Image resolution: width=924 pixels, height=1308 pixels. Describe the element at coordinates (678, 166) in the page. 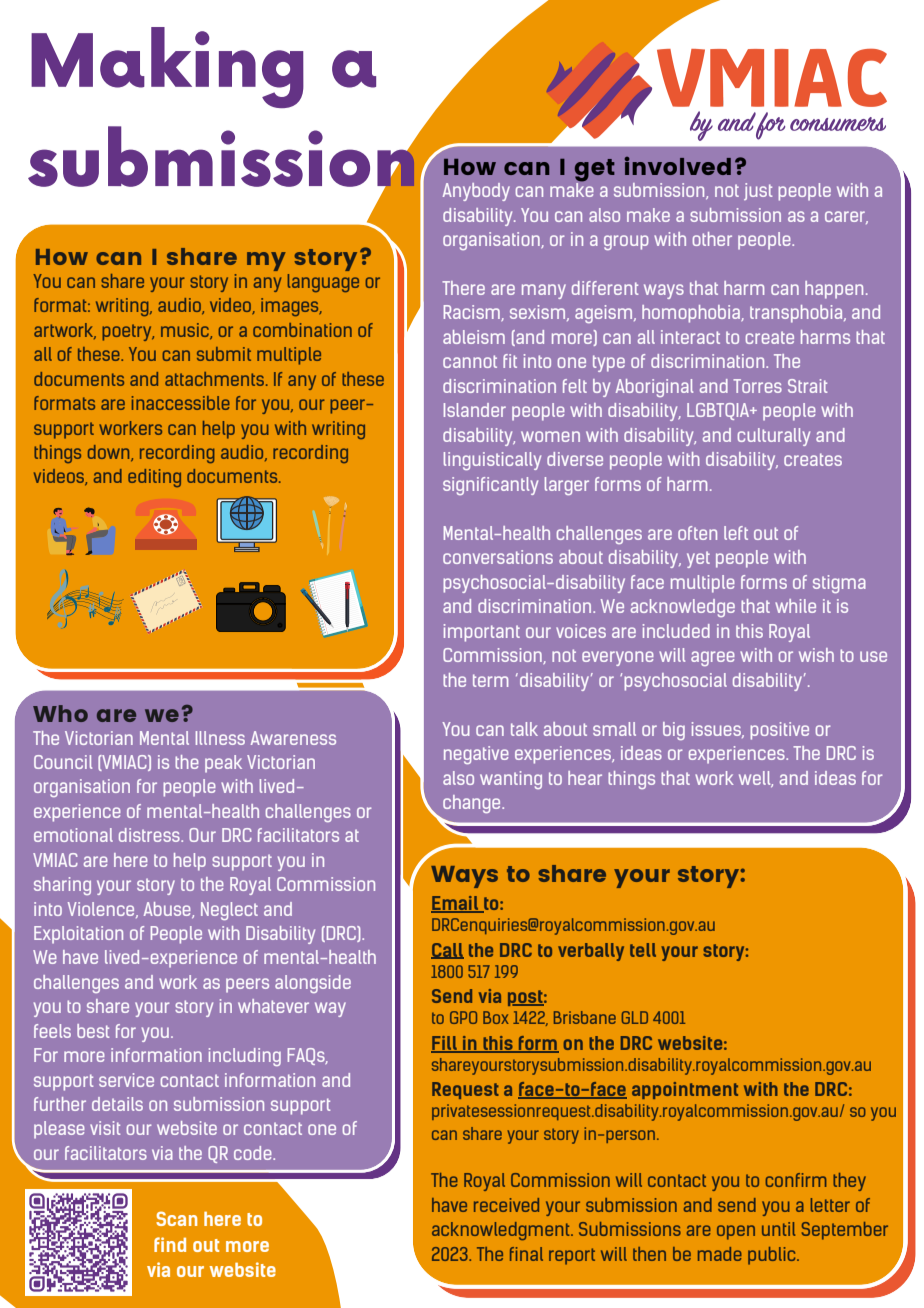

I see `involved` at that location.
